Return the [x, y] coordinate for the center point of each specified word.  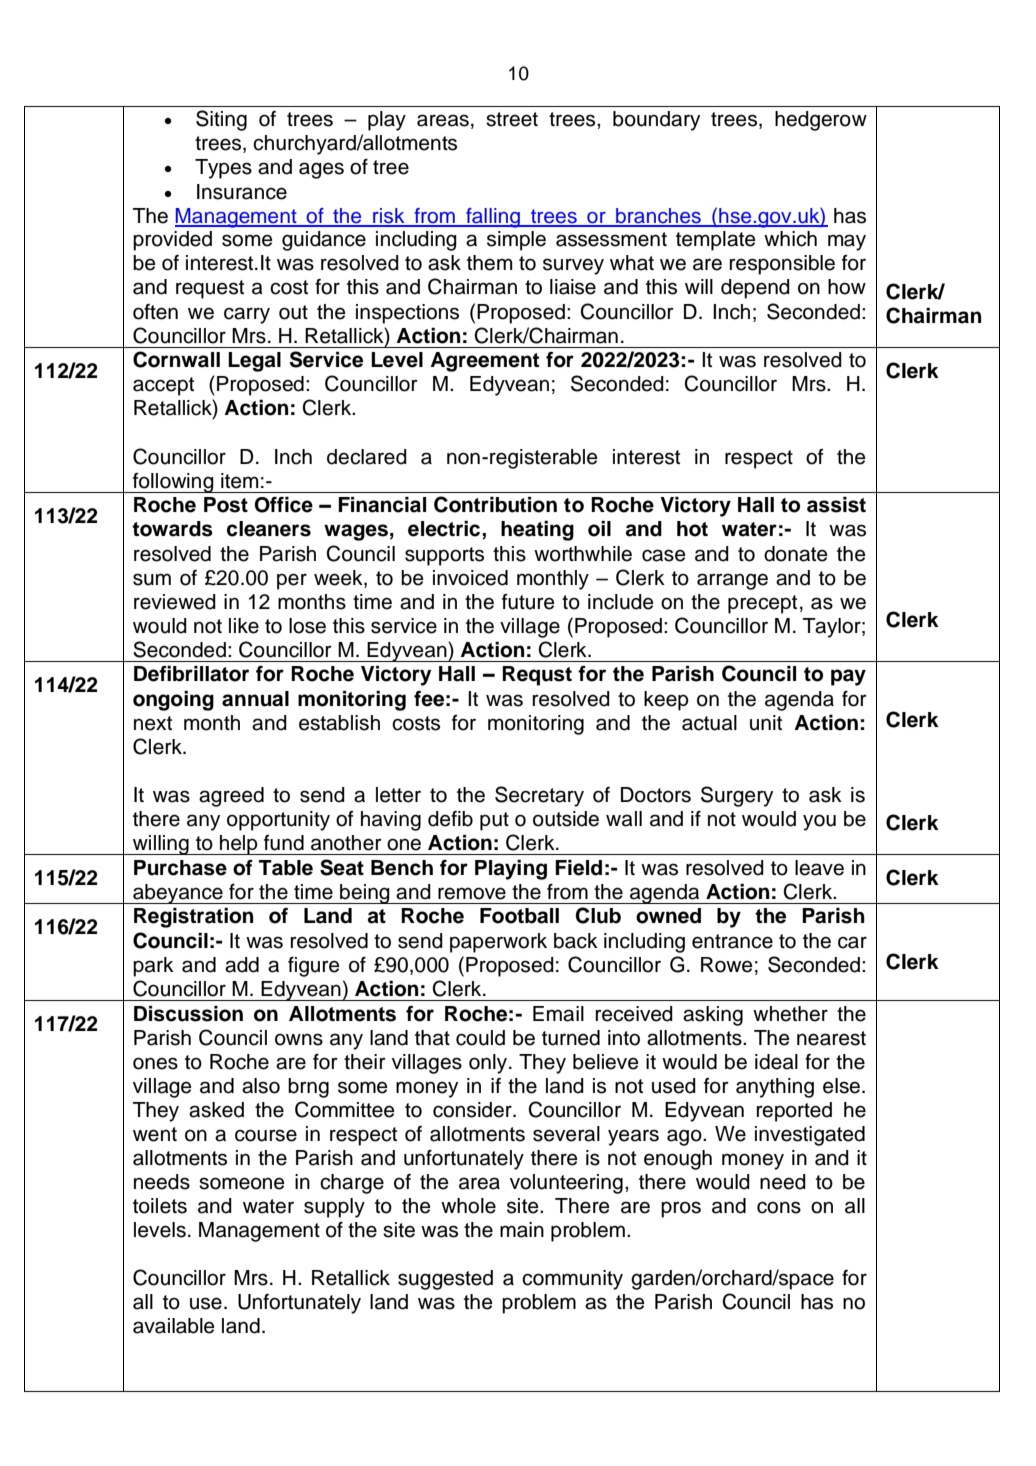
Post [226, 505]
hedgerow [821, 121]
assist [836, 505]
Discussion [188, 1014]
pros [681, 1209]
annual [255, 699]
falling [493, 218]
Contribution [495, 504]
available [174, 1326]
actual [709, 723]
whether [790, 1014]
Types [223, 169]
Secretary [539, 796]
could [480, 1038]
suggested [445, 1280]
